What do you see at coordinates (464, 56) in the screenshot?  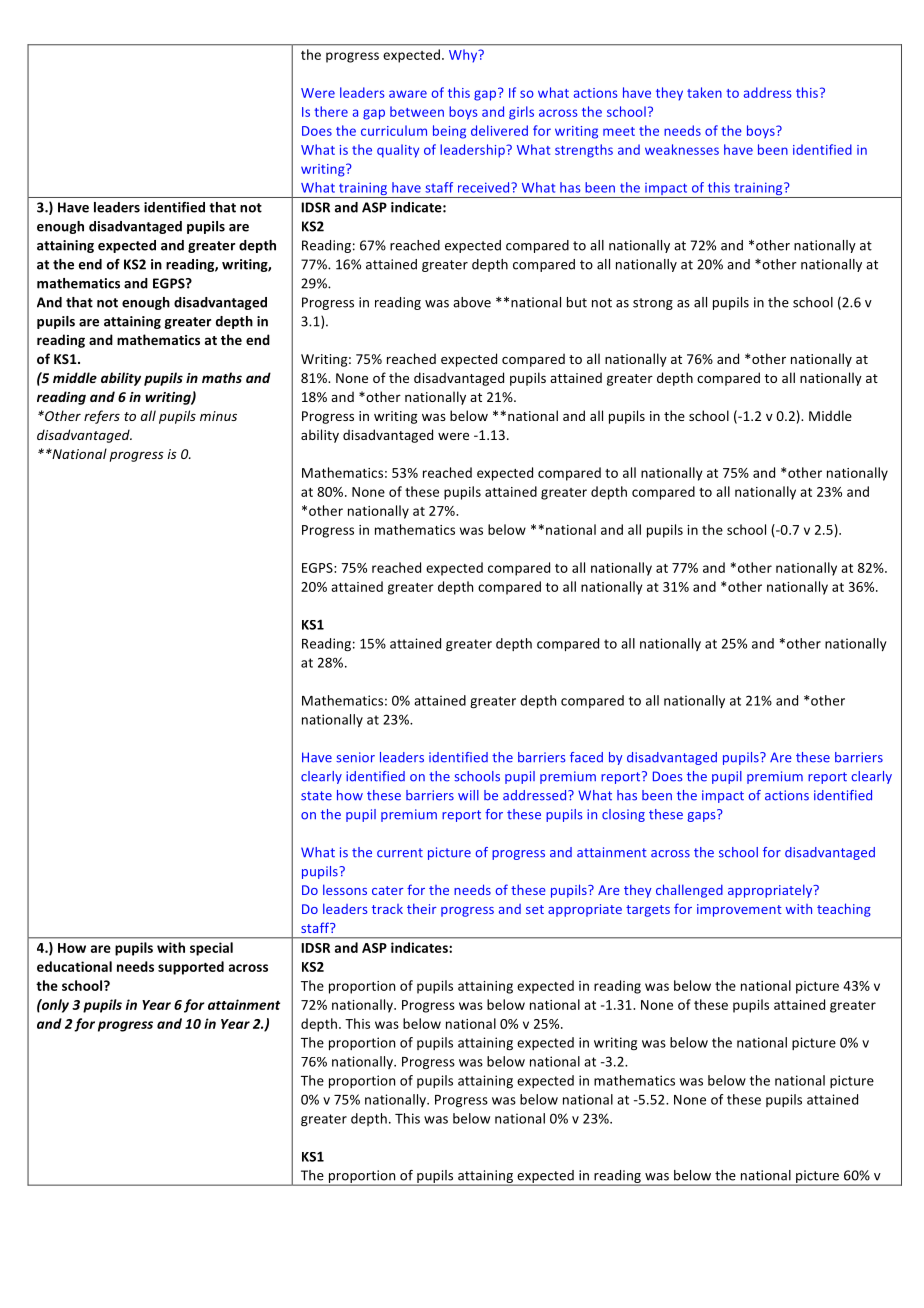 I see `Why` at bounding box center [464, 56].
